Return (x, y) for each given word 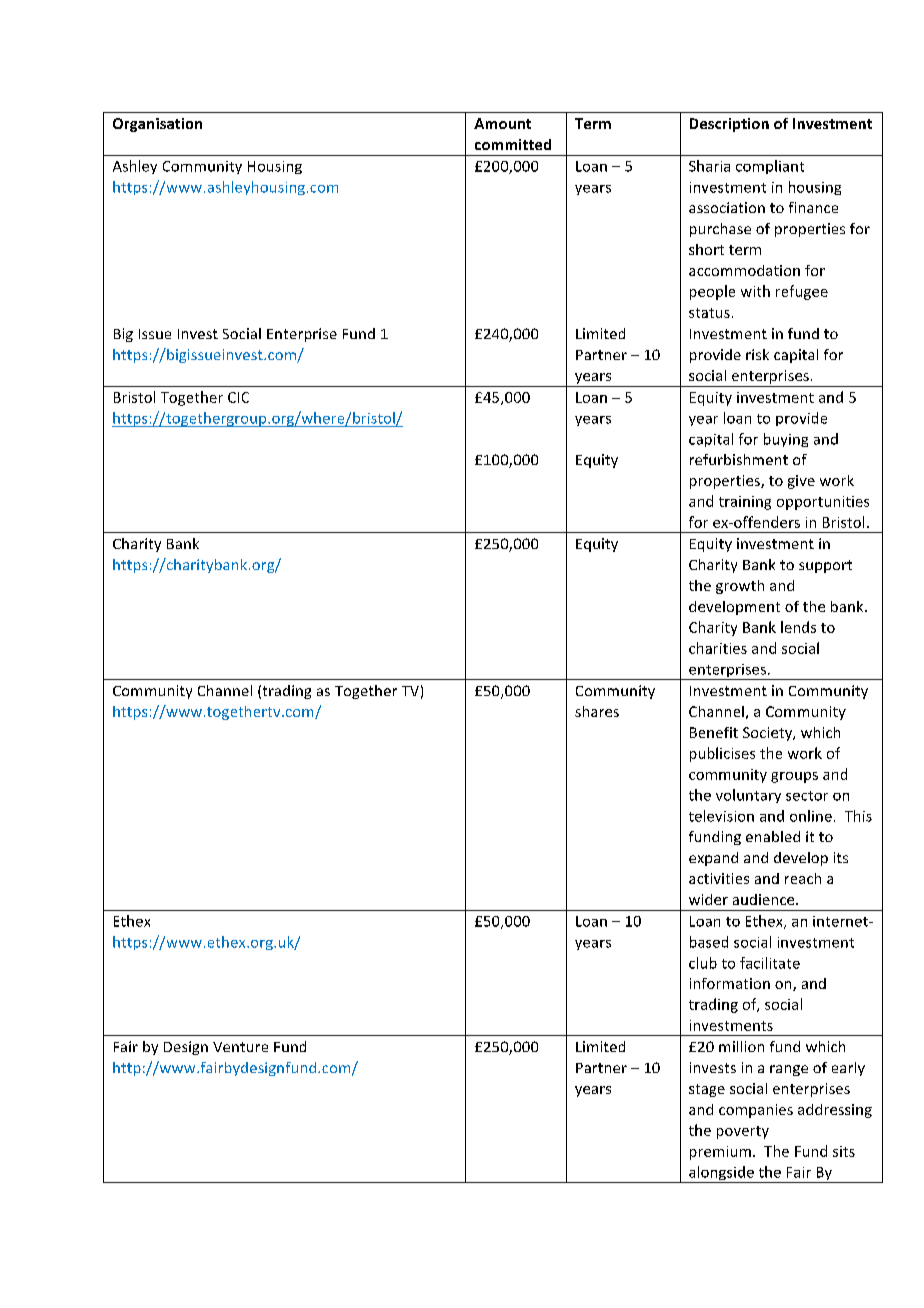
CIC (238, 397)
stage (707, 1090)
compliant (770, 167)
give (801, 482)
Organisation (157, 125)
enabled (773, 836)
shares (597, 711)
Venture (240, 1047)
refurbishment (739, 459)
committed (513, 144)
